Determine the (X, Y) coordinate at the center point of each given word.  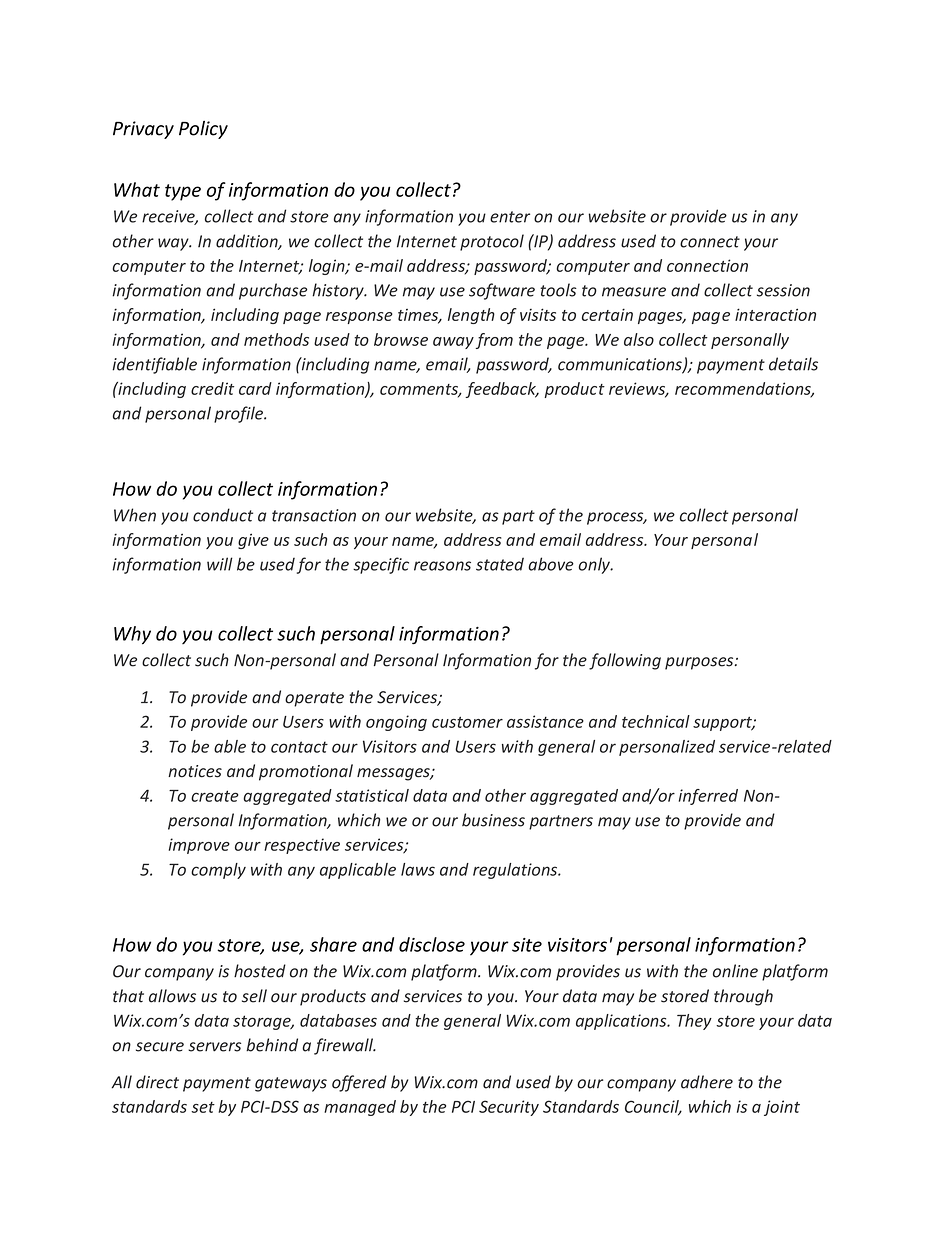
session (783, 290)
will (220, 564)
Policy (203, 130)
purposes (700, 663)
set (203, 1107)
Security (509, 1108)
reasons (442, 566)
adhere (707, 1082)
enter (510, 217)
